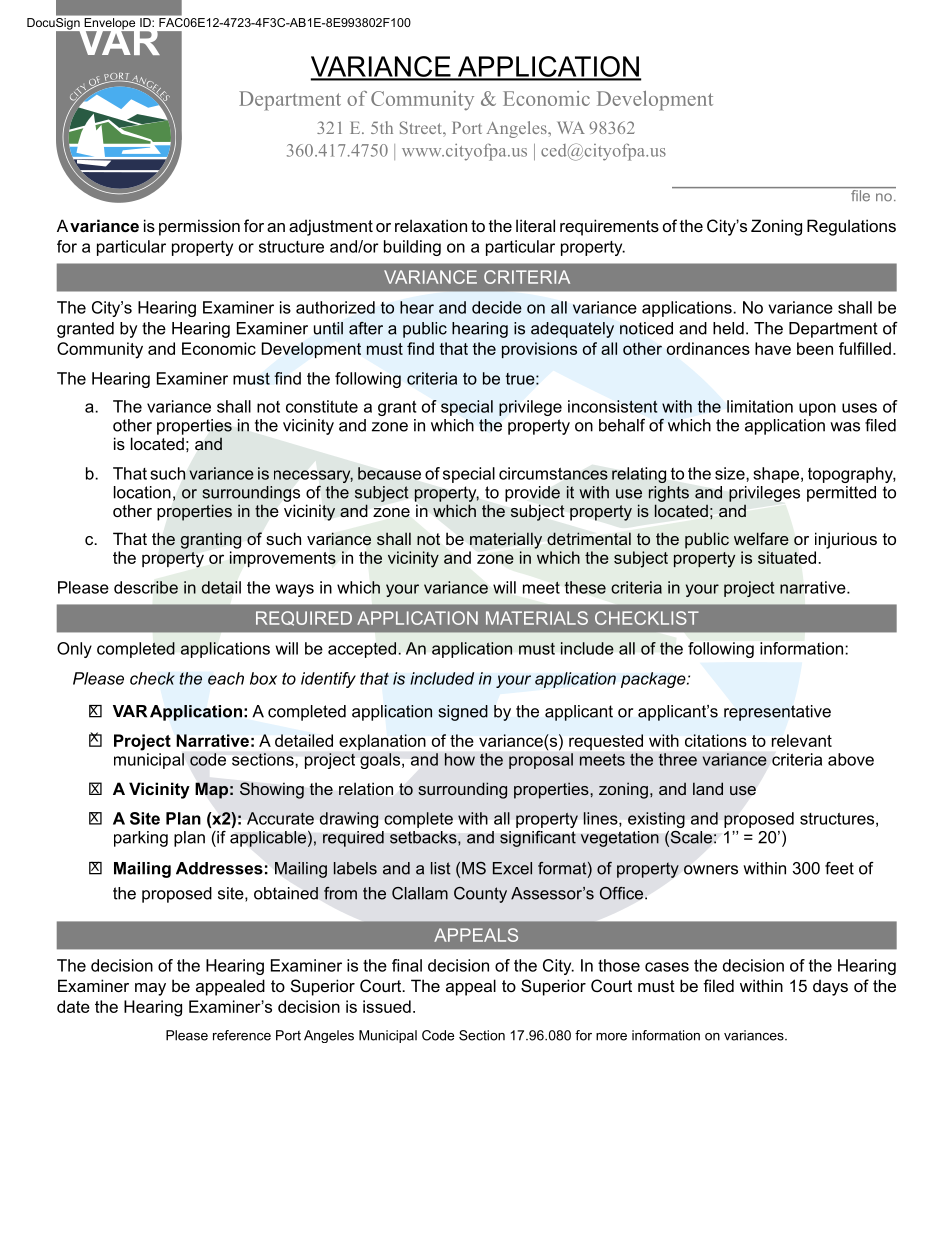 The height and width of the screenshot is (1233, 952). What do you see at coordinates (199, 227) in the screenshot?
I see `permission` at bounding box center [199, 227].
